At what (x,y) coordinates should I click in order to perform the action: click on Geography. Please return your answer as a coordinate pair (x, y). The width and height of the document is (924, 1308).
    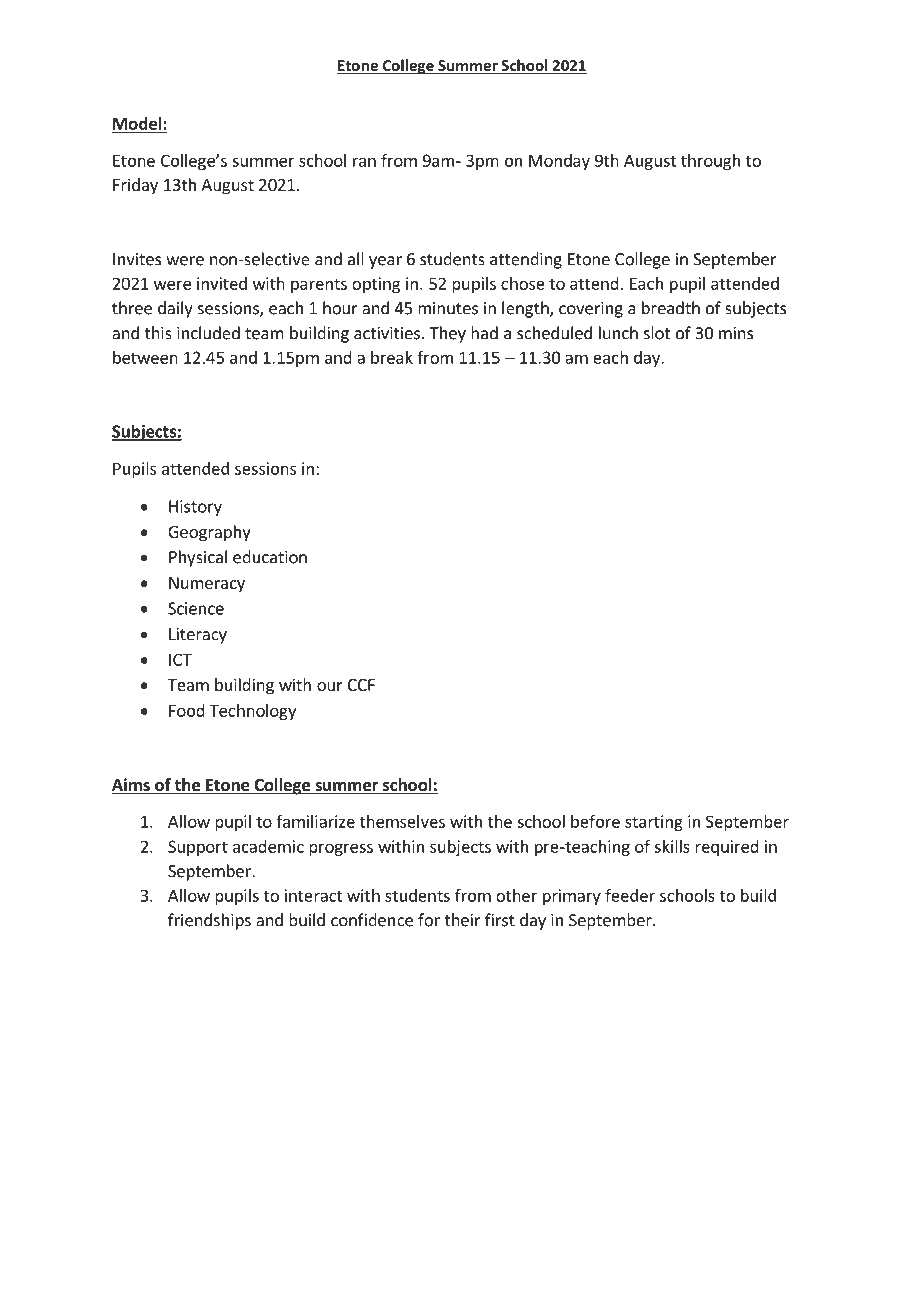
    Looking at the image, I should click on (209, 533).
